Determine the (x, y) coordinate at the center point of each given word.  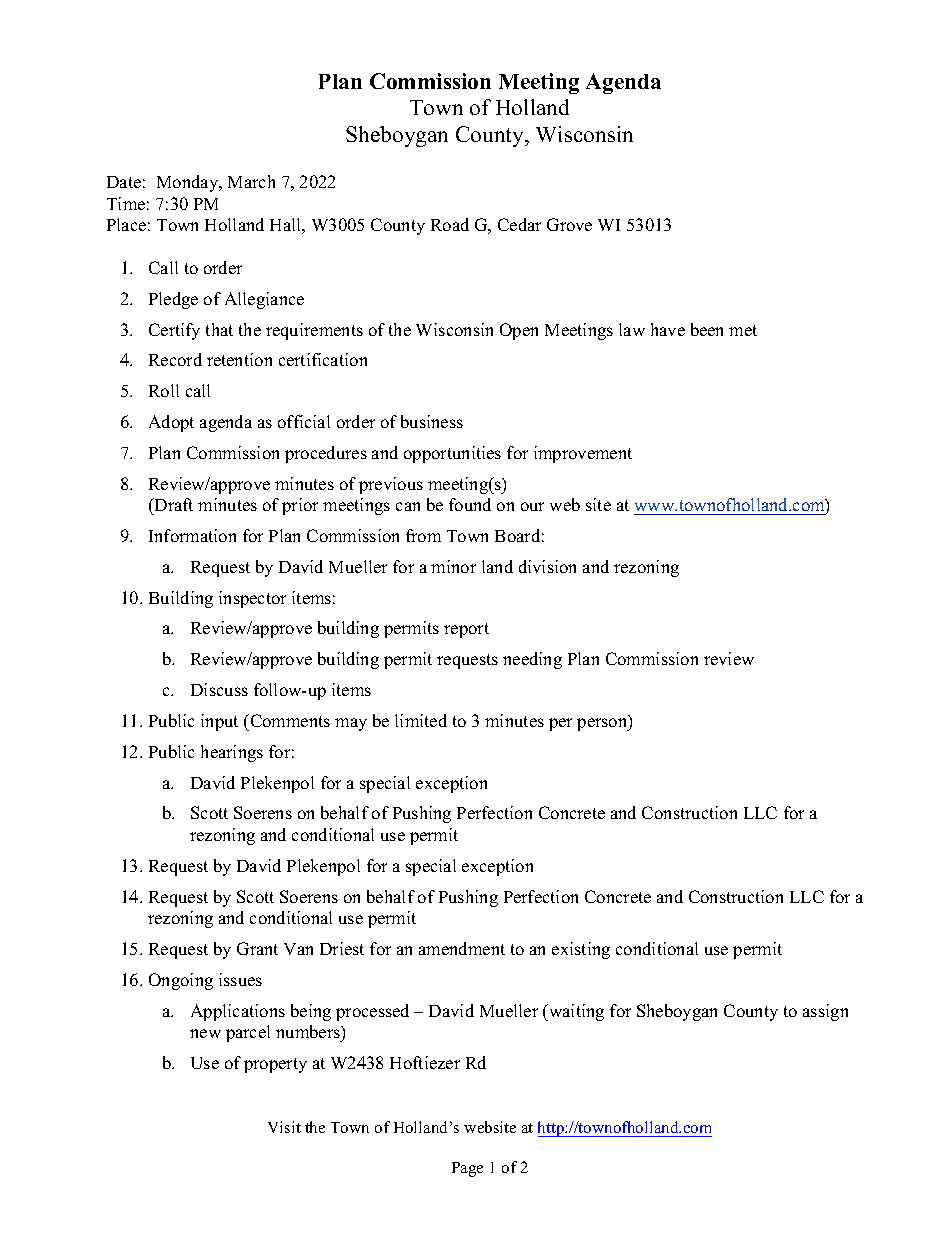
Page (467, 1169)
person (603, 723)
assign (825, 1012)
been (707, 329)
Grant (257, 948)
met (743, 330)
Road (450, 224)
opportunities (452, 454)
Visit (284, 1127)
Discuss (219, 689)
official (304, 421)
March (251, 181)
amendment (462, 948)
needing (532, 660)
